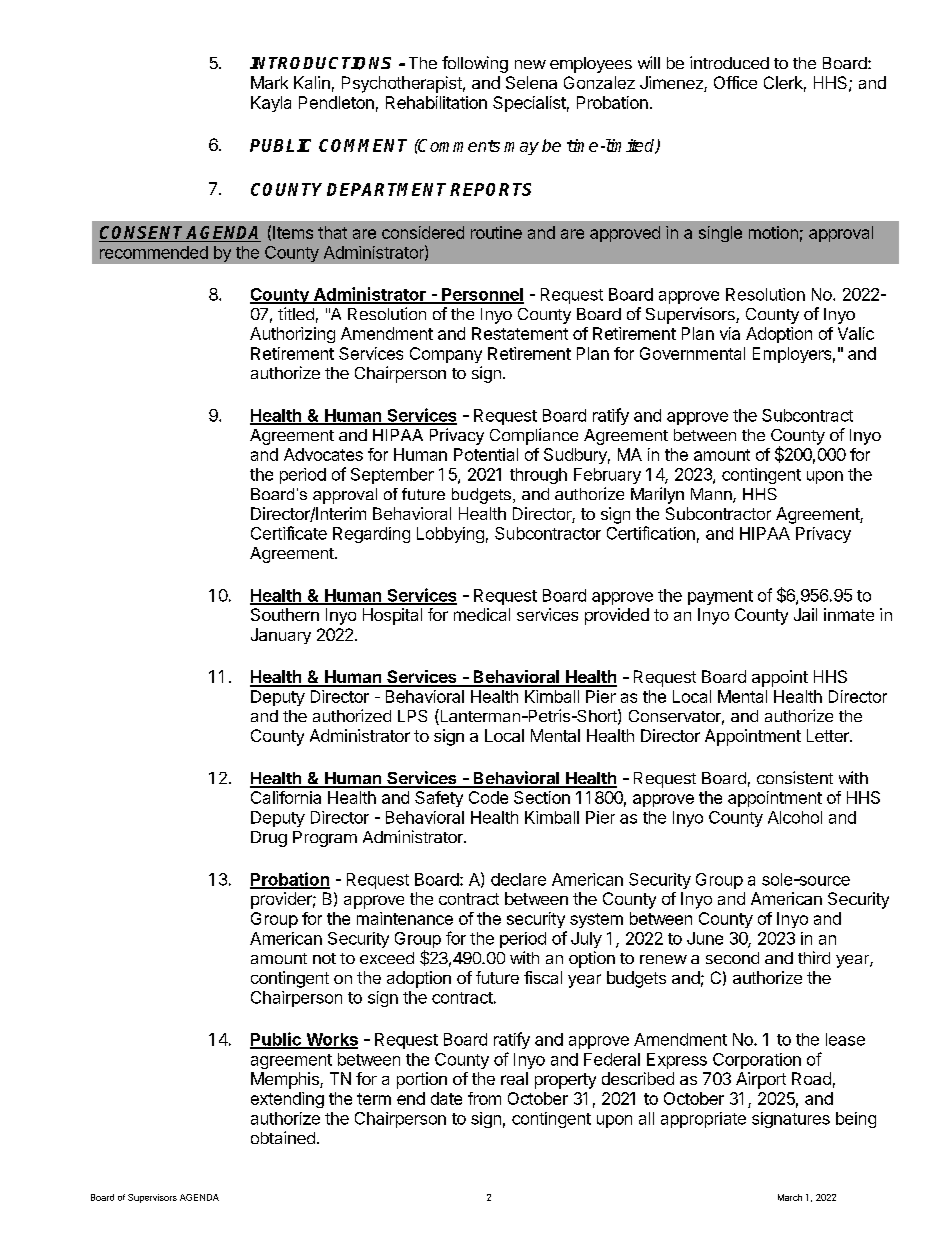 This image has height=1233, width=952. I want to click on obtained, so click(283, 1137).
